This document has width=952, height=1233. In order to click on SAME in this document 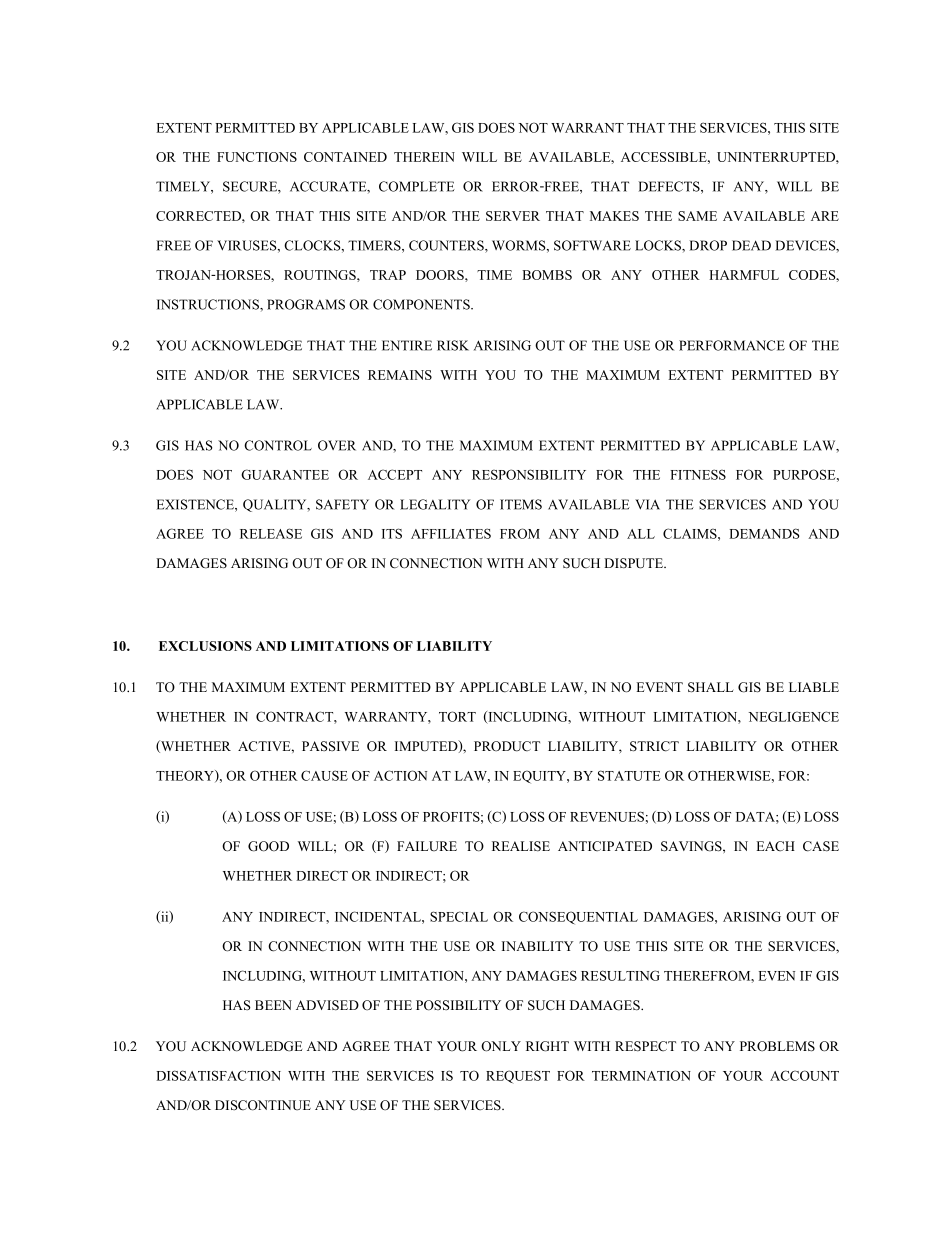, I will do `click(697, 216)`.
